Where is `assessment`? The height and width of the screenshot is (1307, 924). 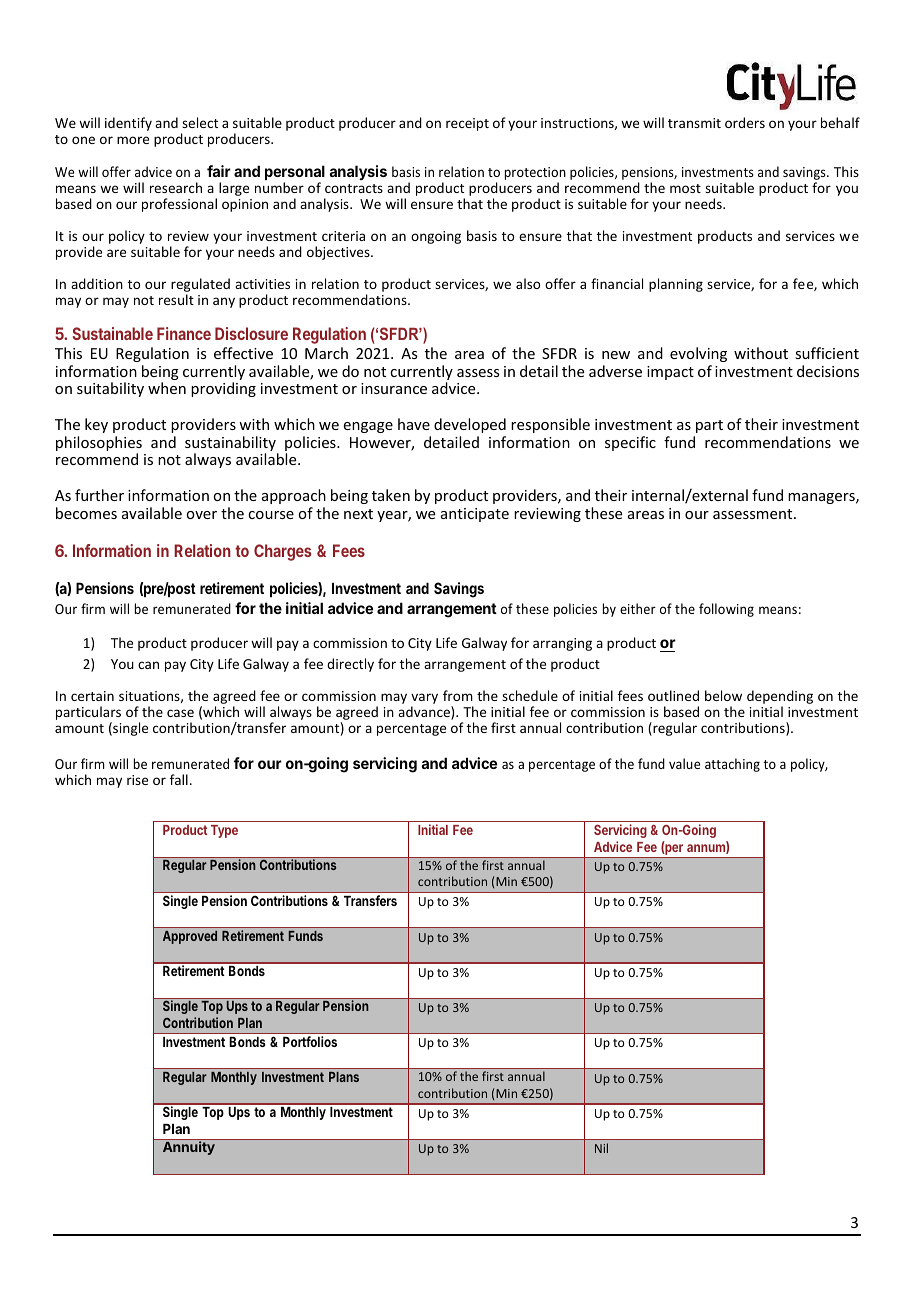 assessment is located at coordinates (754, 514).
